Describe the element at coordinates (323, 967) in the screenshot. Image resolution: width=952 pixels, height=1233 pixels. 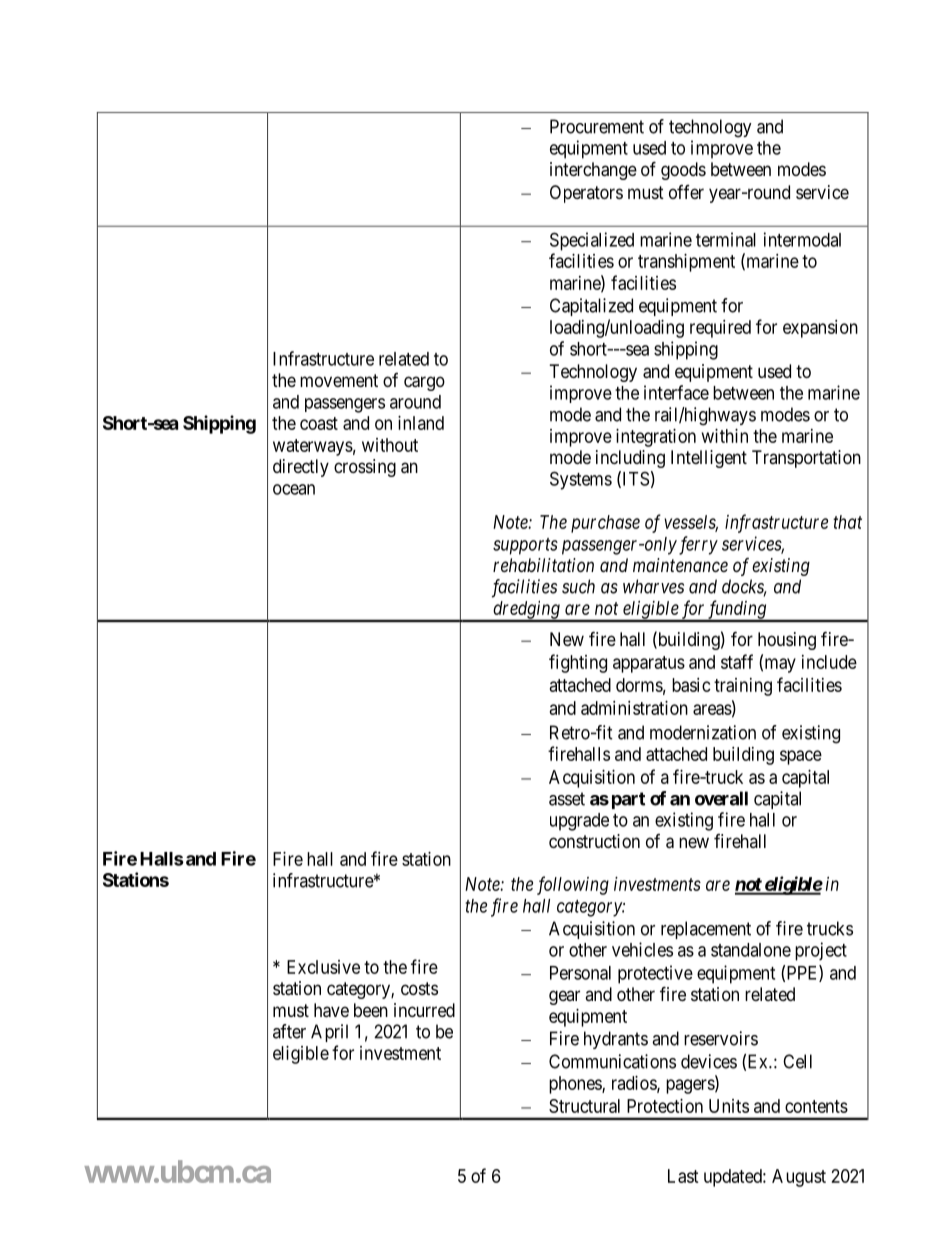
I see `Exclusive` at that location.
